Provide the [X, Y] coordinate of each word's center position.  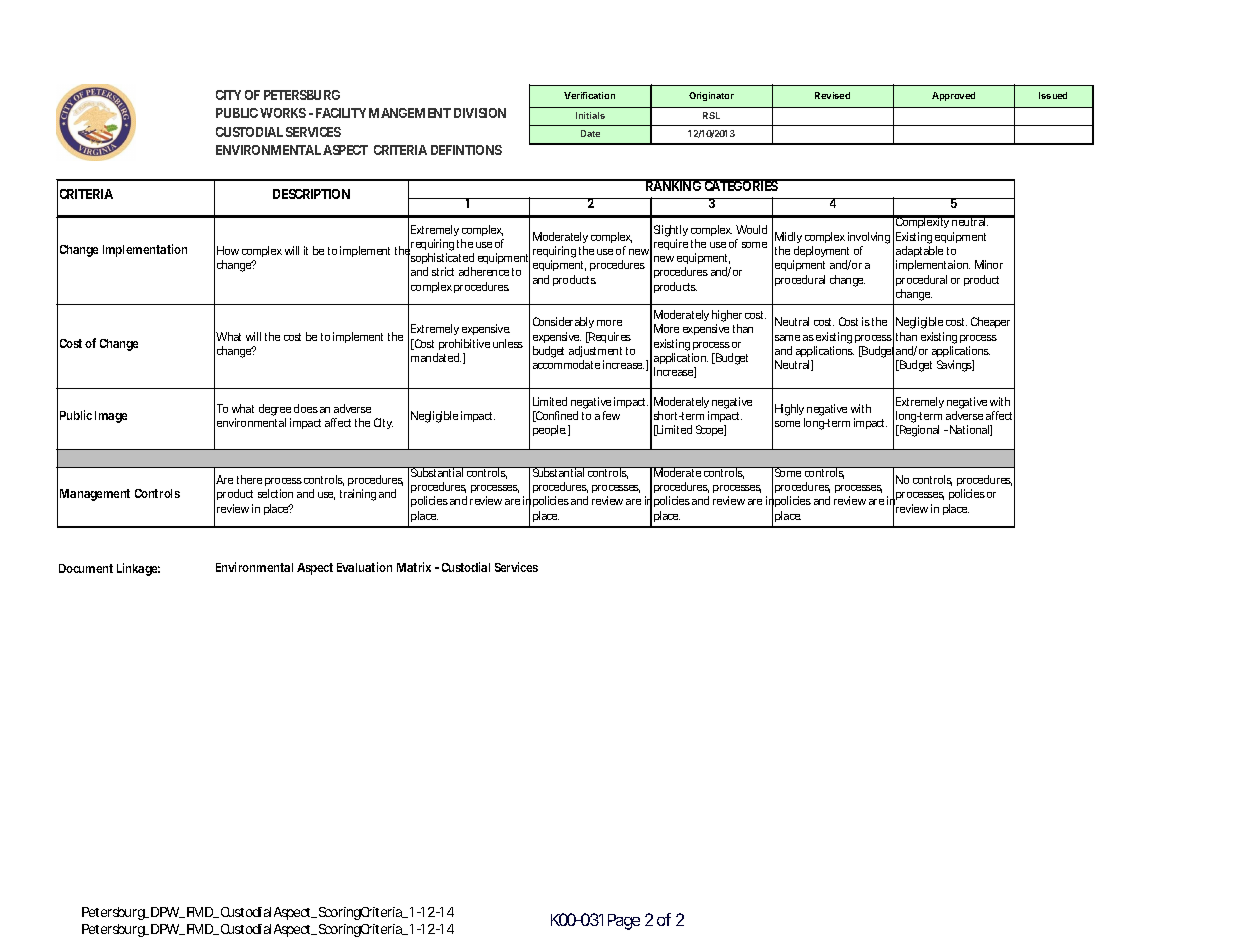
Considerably [563, 322]
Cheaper [990, 322]
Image [111, 417]
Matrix [414, 567]
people [549, 430]
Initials [590, 115]
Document [86, 568]
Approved [953, 96]
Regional [918, 431]
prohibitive [464, 344]
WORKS [283, 113]
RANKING [673, 185]
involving [869, 238]
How [228, 250]
